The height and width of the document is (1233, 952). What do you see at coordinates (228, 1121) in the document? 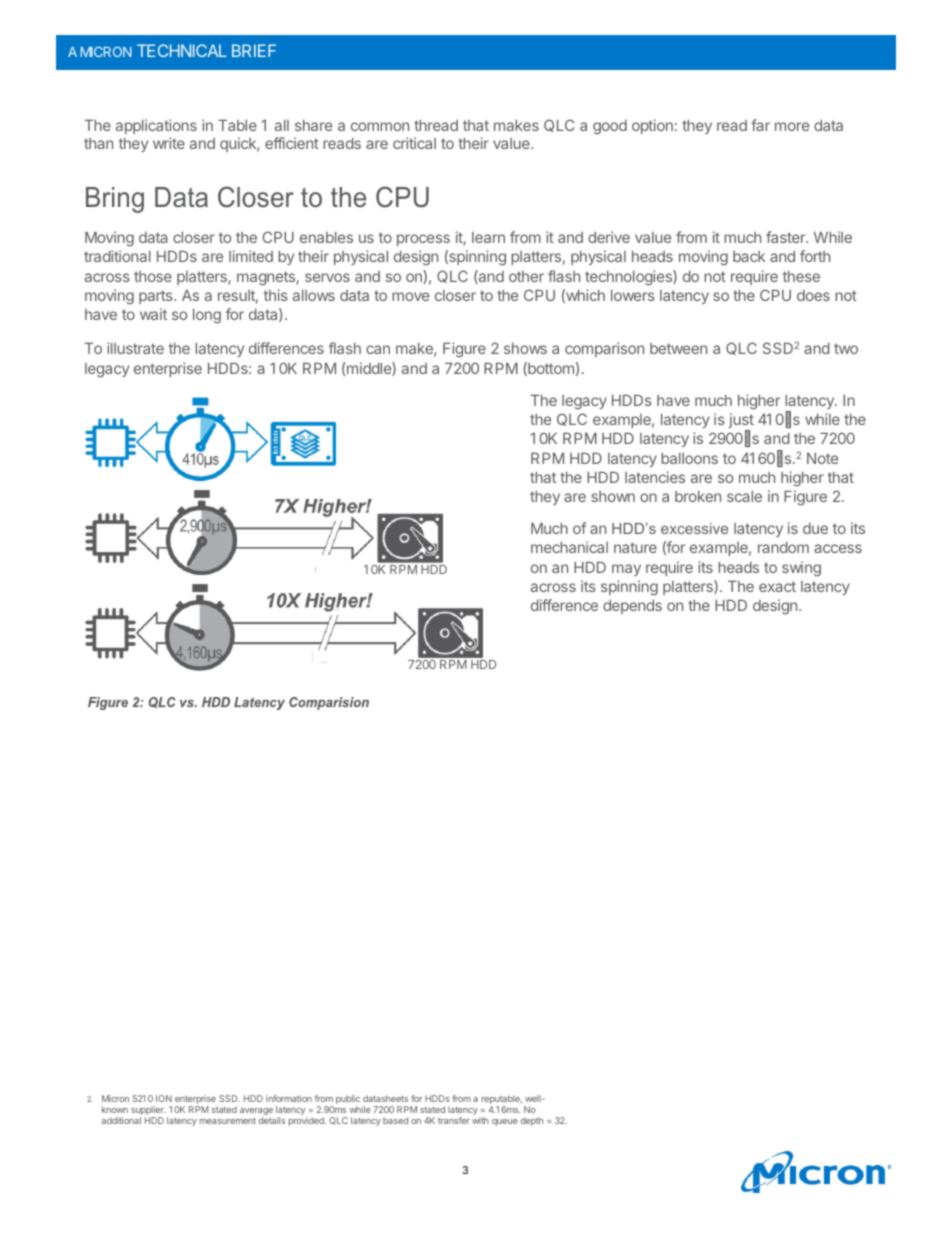
I see `measurement` at bounding box center [228, 1121].
